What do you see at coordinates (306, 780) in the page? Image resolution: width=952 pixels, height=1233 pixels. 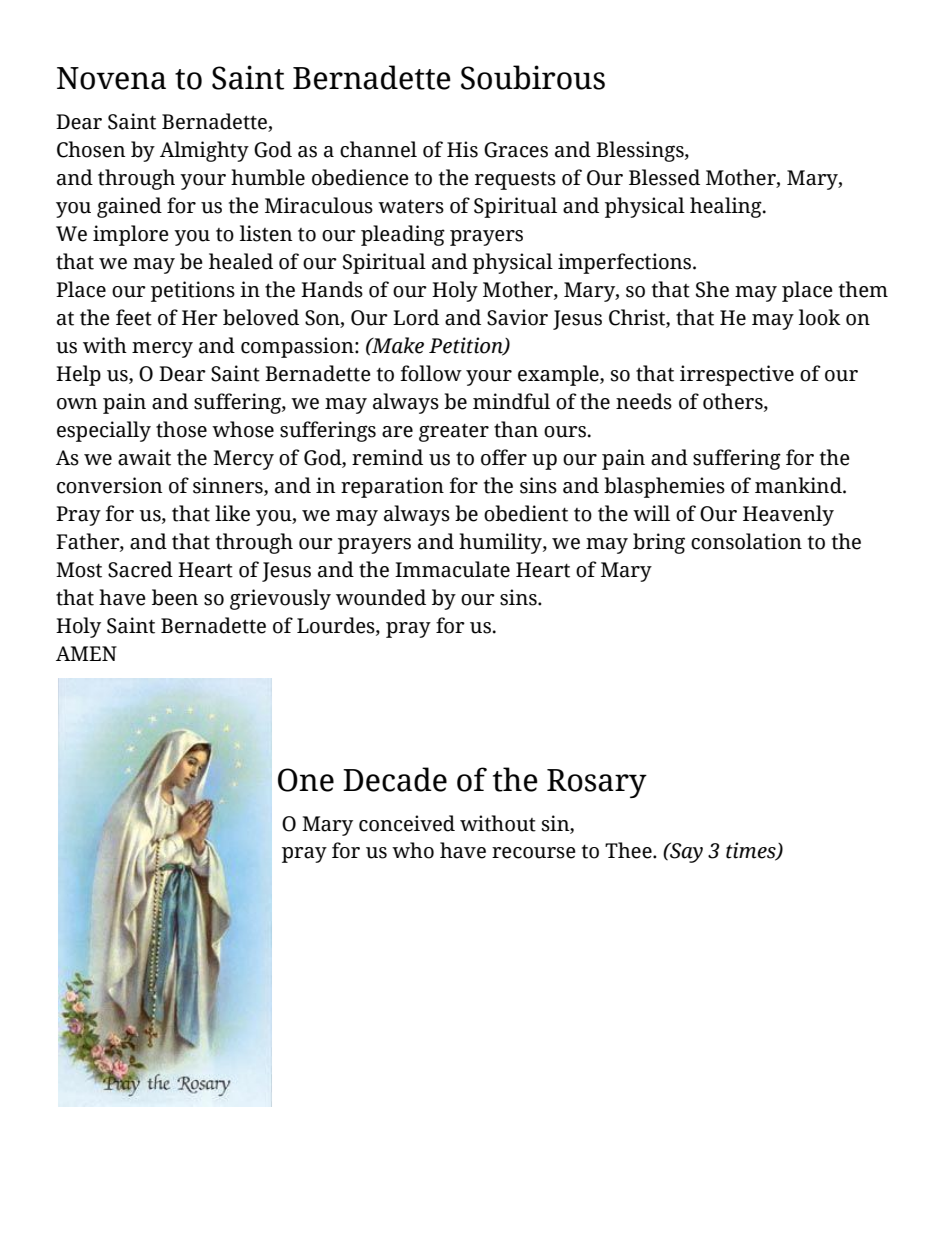 I see `One` at bounding box center [306, 780].
